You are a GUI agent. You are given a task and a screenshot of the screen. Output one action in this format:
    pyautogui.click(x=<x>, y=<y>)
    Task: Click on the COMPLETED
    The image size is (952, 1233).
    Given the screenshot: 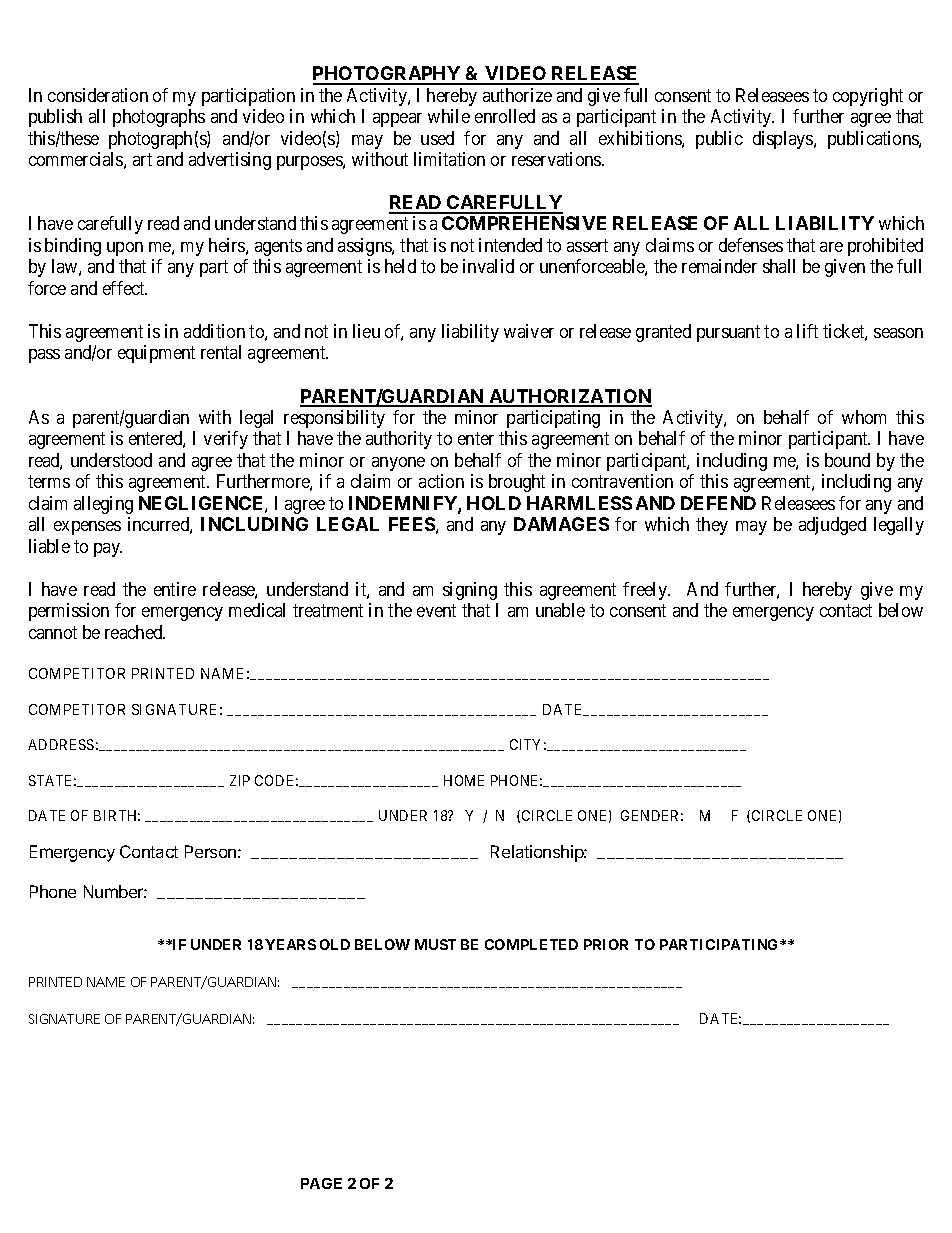 What is the action you would take?
    pyautogui.click(x=531, y=944)
